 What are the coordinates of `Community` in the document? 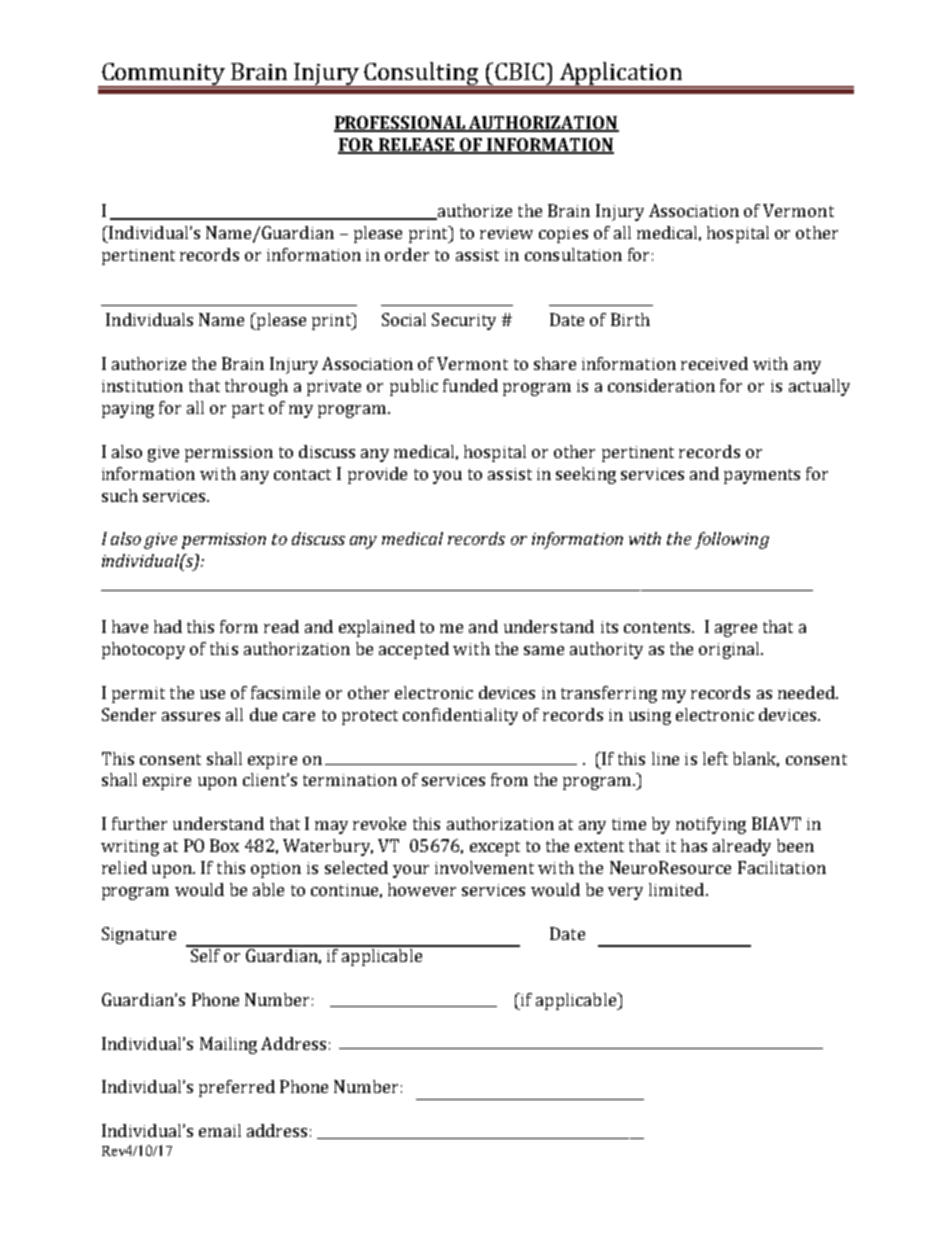 It's located at (163, 75).
